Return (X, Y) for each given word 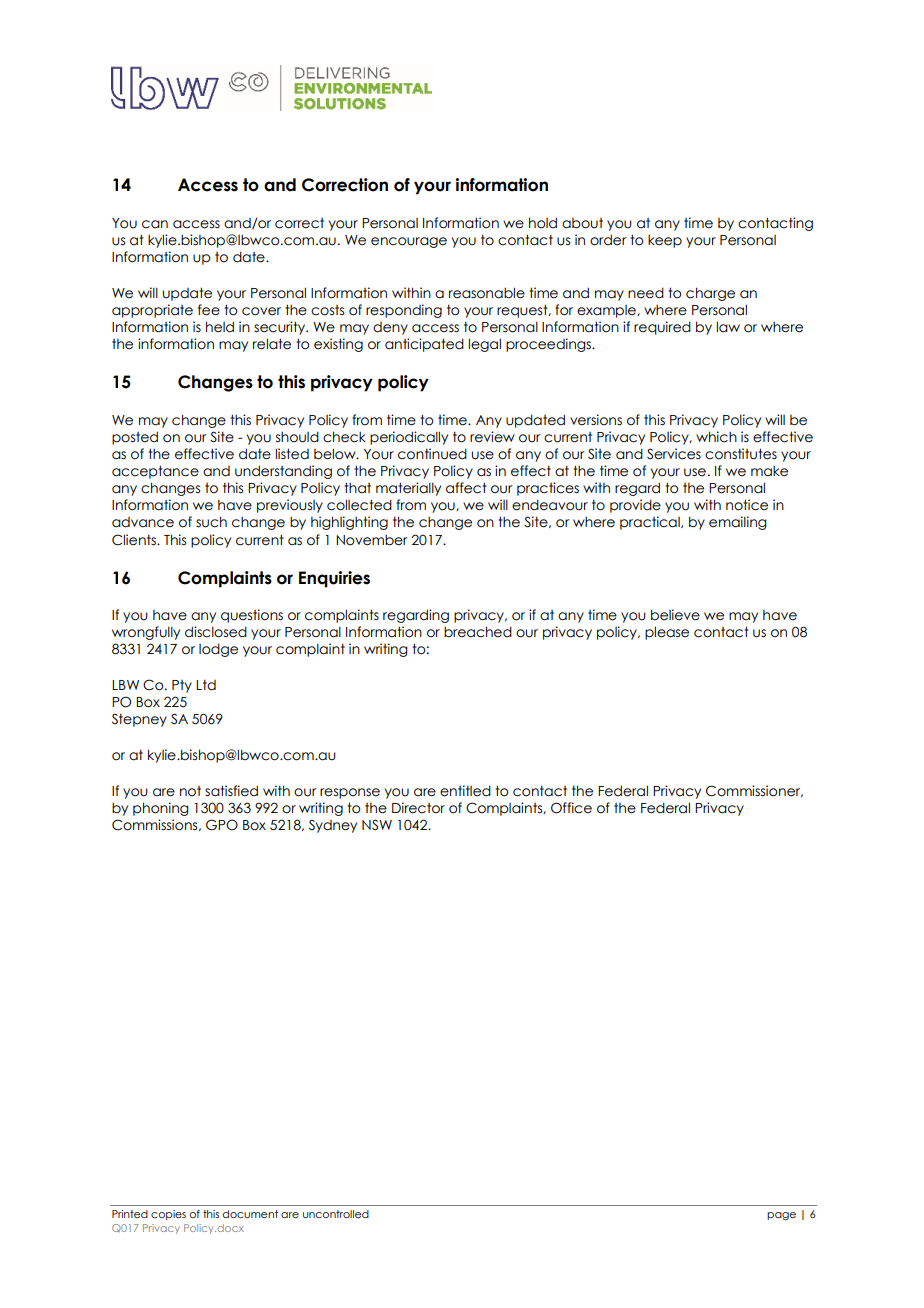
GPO (222, 825)
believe (675, 615)
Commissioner (754, 791)
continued (432, 454)
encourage (409, 242)
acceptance (155, 472)
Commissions (156, 825)
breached (478, 632)
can (155, 224)
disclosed (216, 632)
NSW (377, 825)
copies (168, 1215)
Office (571, 808)
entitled (465, 791)
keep (665, 241)
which (716, 437)
